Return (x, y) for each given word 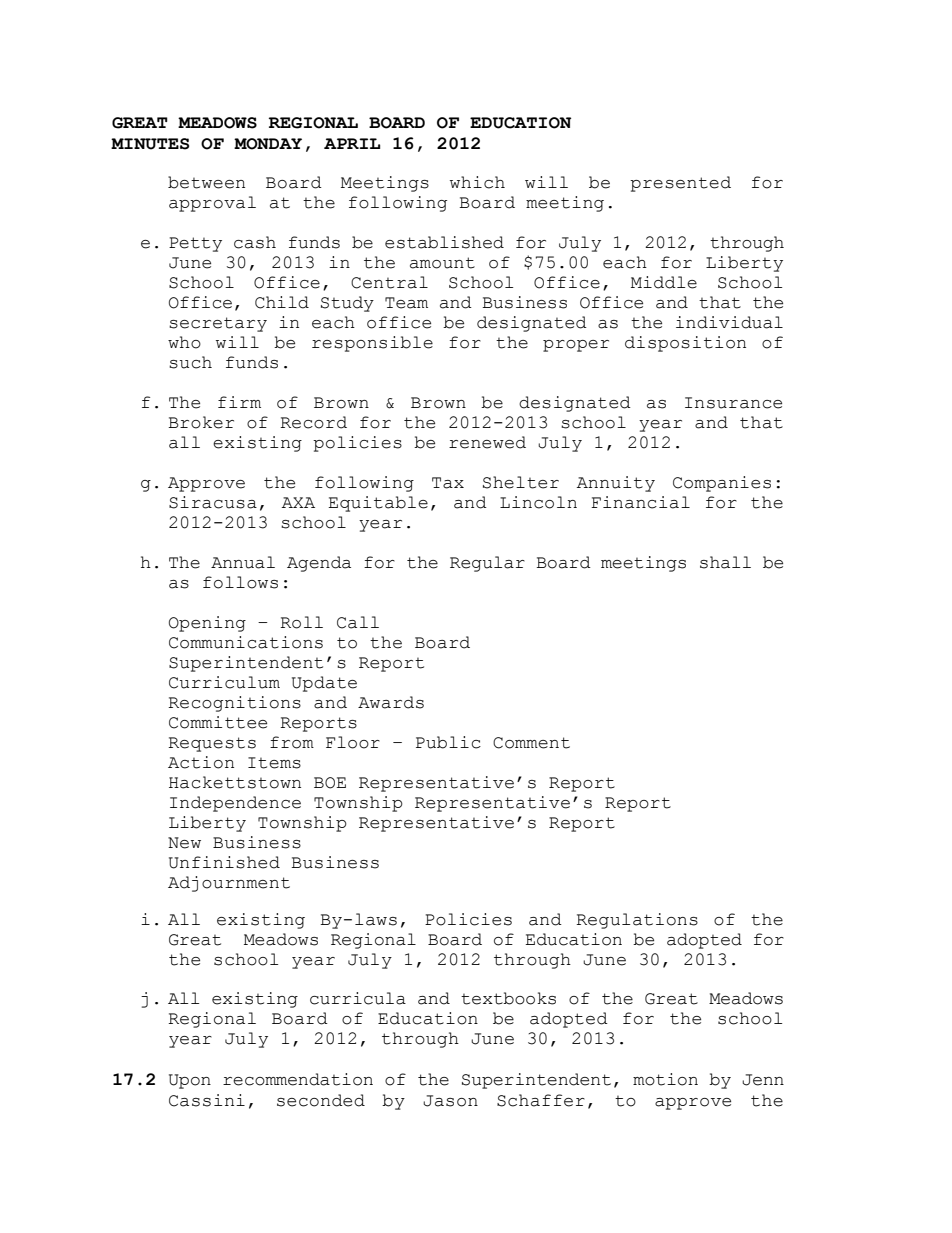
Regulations (637, 921)
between (206, 182)
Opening (207, 624)
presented (680, 184)
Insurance (733, 403)
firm (239, 402)
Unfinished (224, 862)
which (477, 182)
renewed (487, 442)
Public (448, 742)
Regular (487, 564)
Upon (190, 1081)
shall (725, 562)
